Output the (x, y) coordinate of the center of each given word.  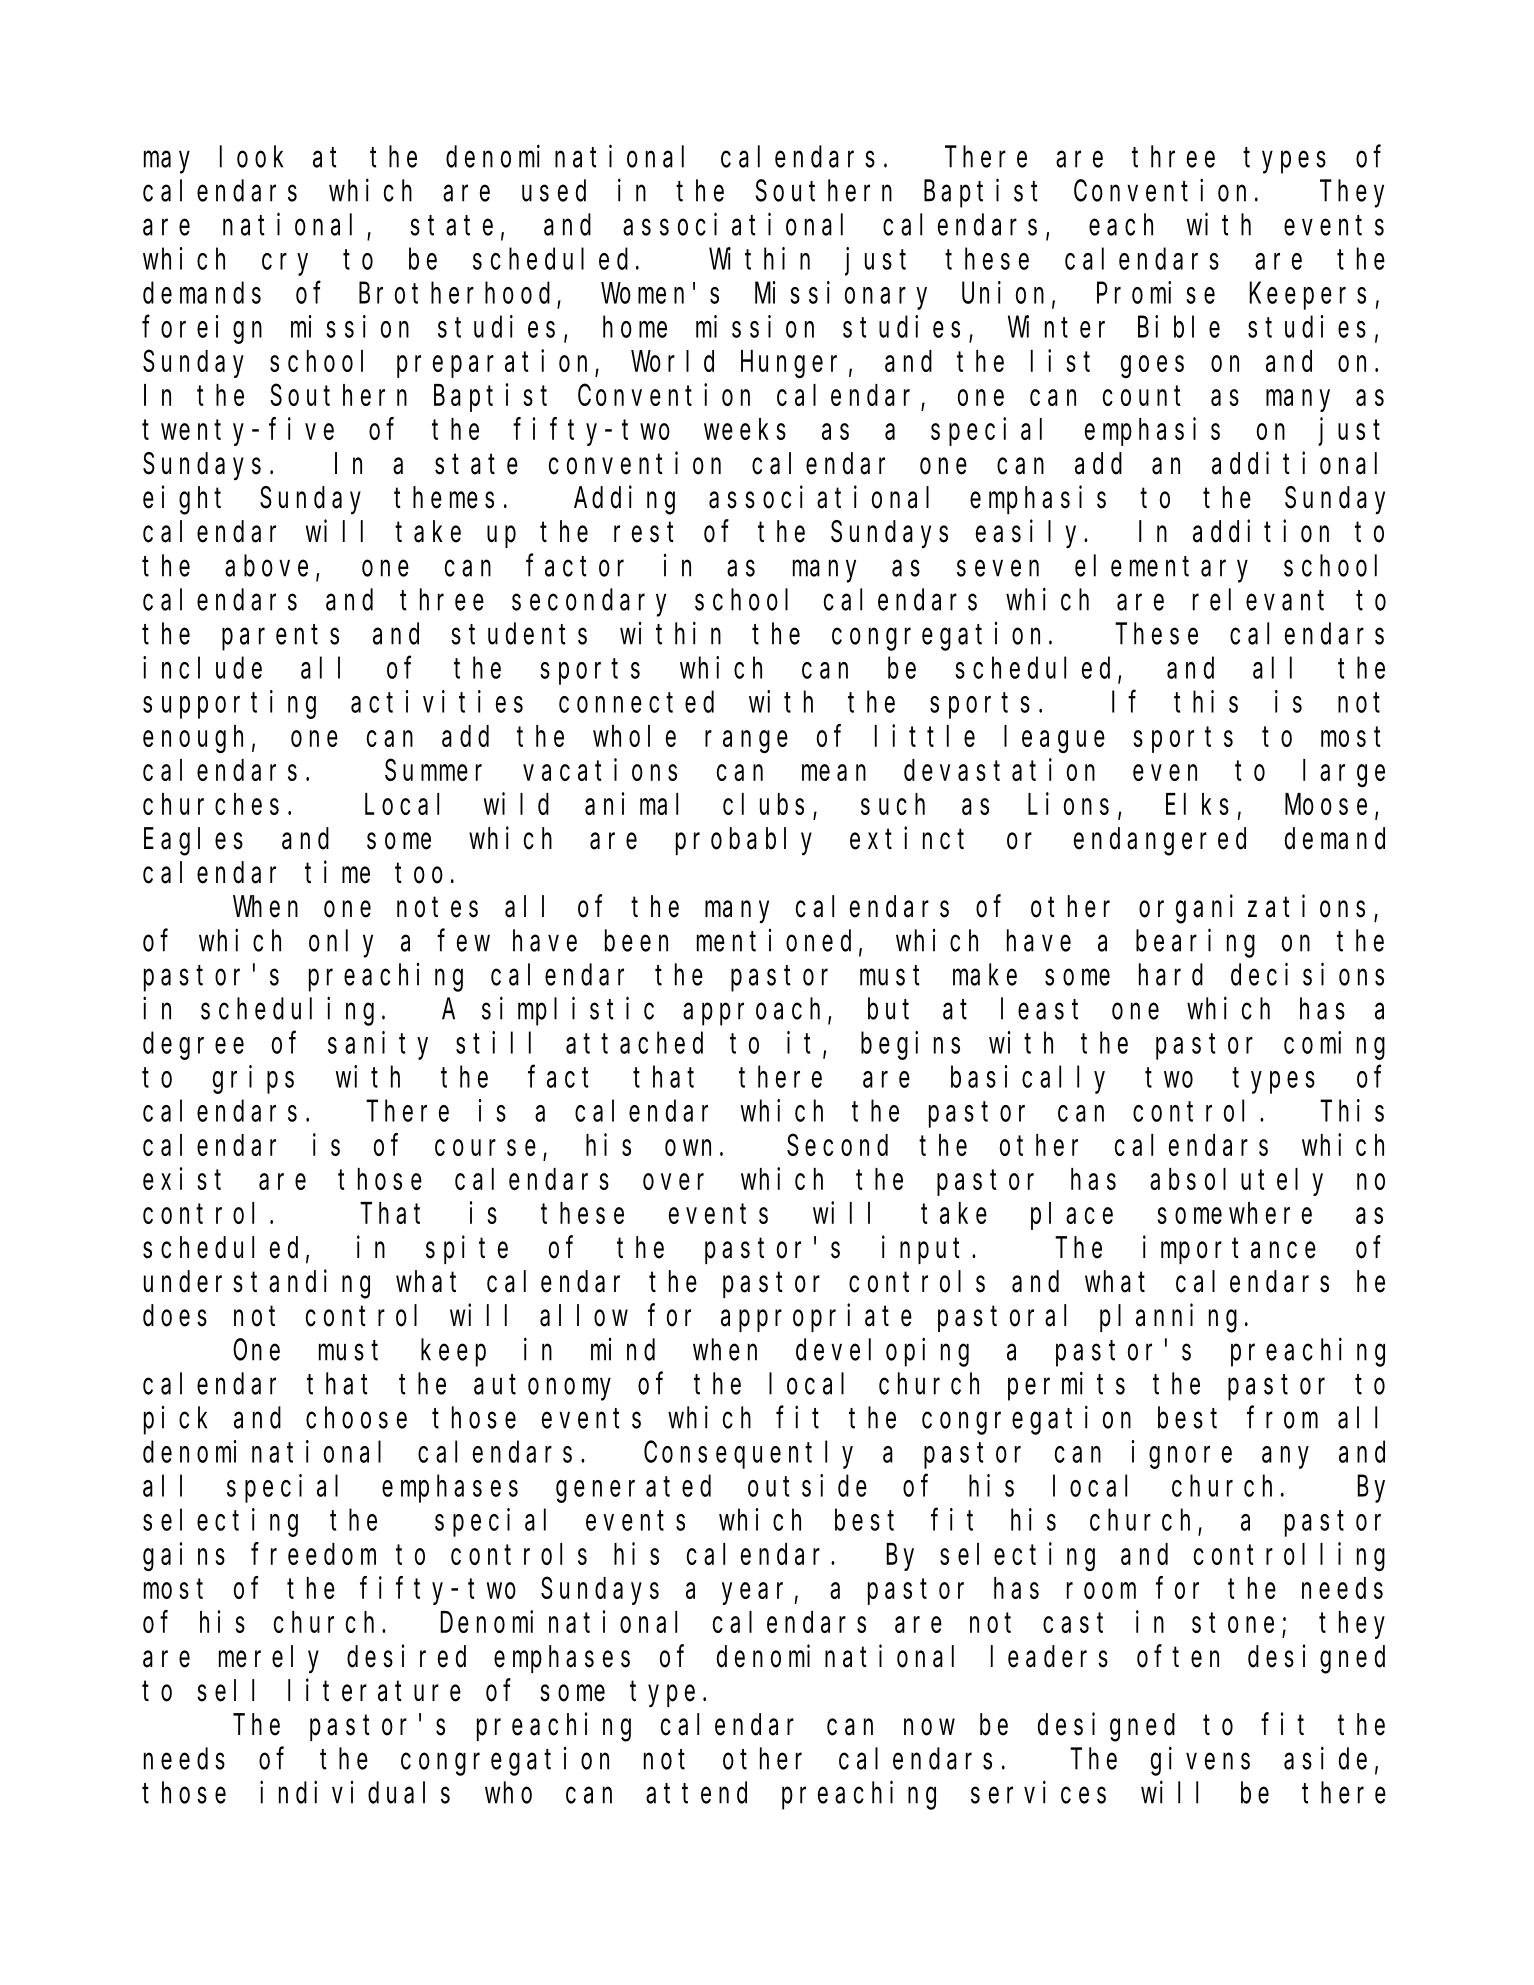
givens (1200, 1761)
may (167, 162)
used (554, 191)
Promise (1156, 292)
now (929, 1727)
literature (374, 1690)
